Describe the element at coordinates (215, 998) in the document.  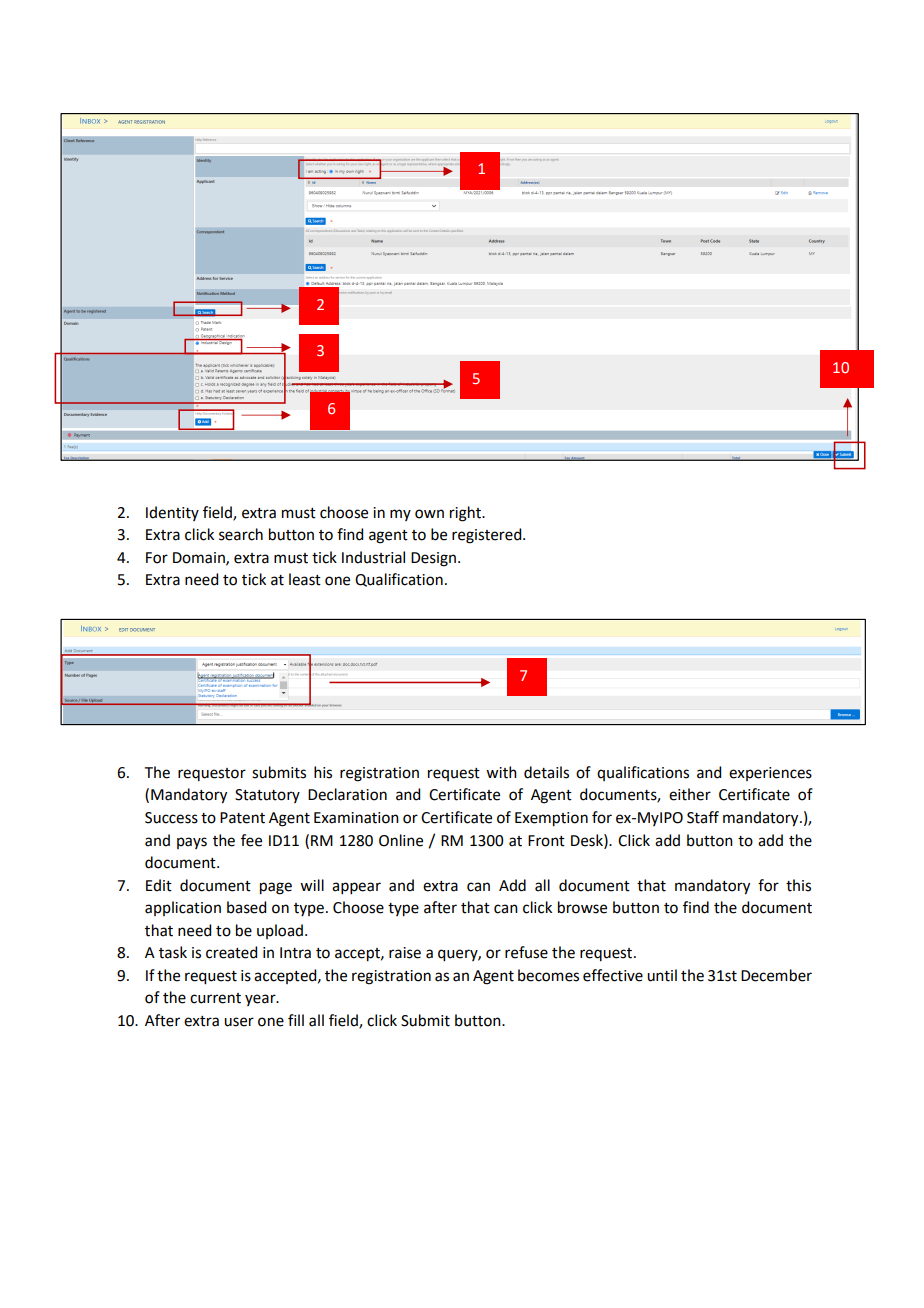
I see `current` at that location.
